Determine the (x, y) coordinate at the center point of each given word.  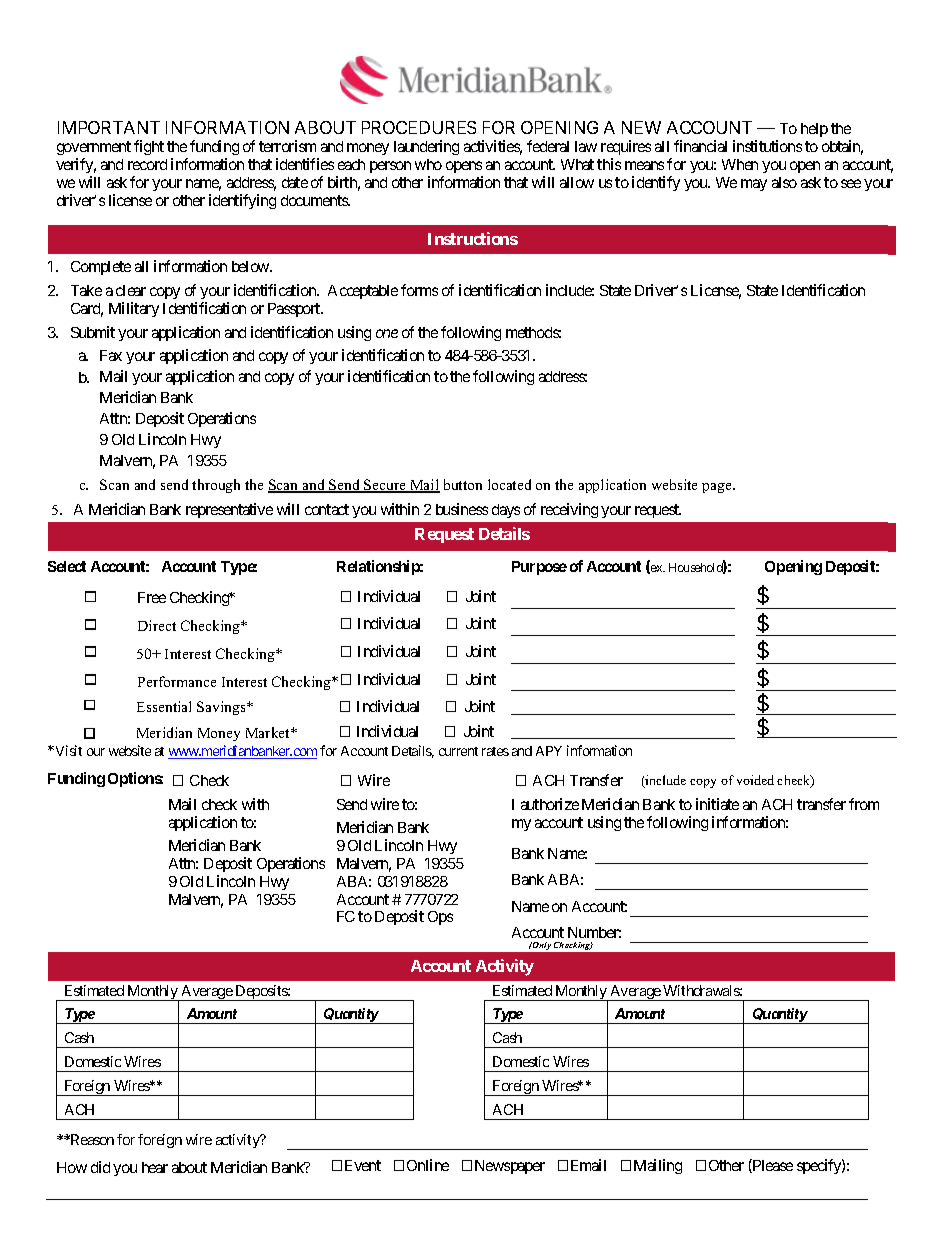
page (718, 488)
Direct (157, 625)
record (147, 164)
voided (755, 780)
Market (269, 732)
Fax (111, 355)
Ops (440, 918)
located (509, 484)
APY (549, 751)
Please (772, 1166)
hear (155, 1167)
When (740, 164)
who (428, 164)
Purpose (539, 568)
